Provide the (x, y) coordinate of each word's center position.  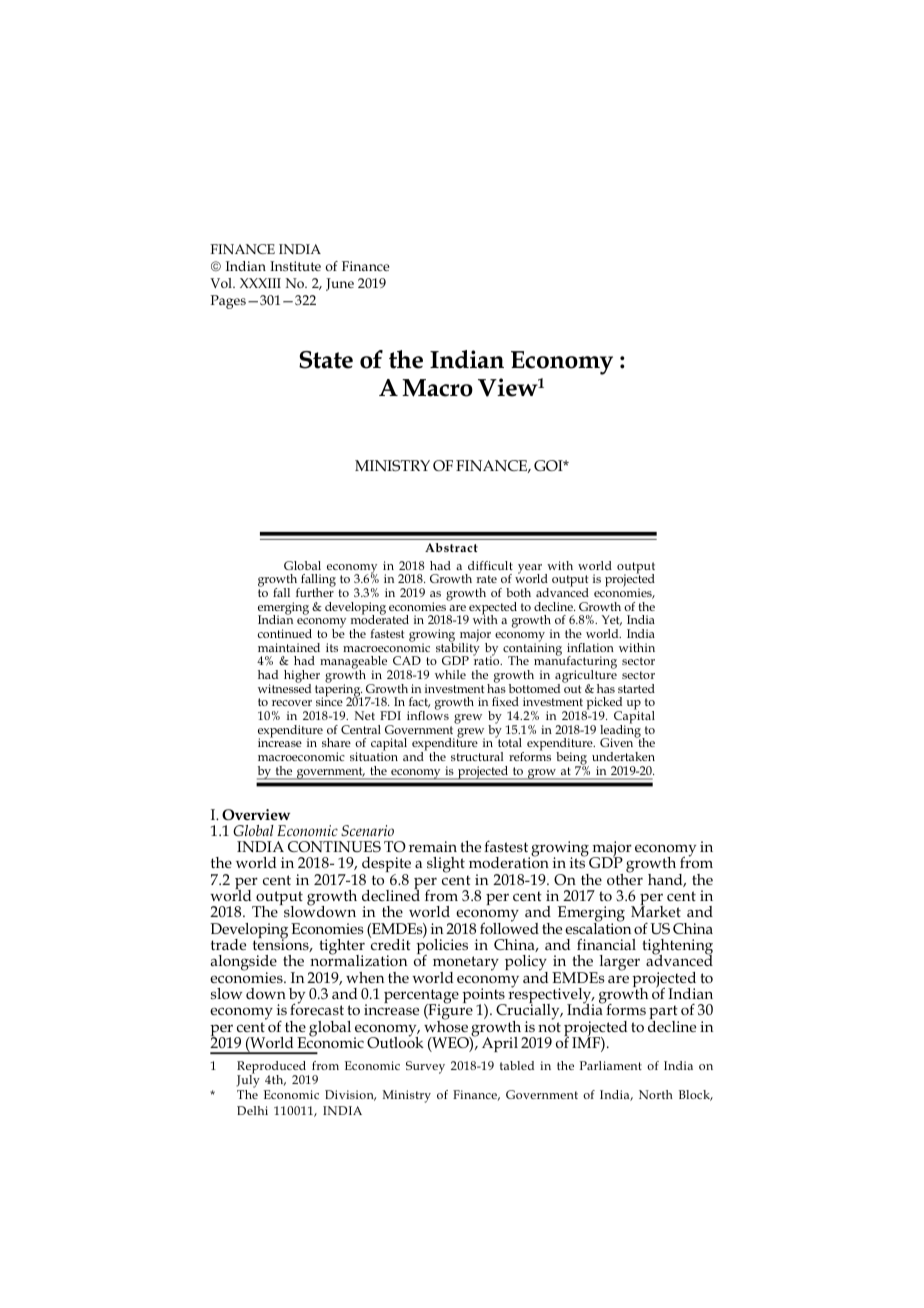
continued (285, 633)
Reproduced (273, 1068)
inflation (590, 647)
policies (442, 947)
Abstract (451, 547)
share (336, 742)
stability (458, 649)
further (315, 591)
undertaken (623, 756)
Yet (612, 620)
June (340, 284)
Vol (222, 283)
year (530, 570)
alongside (243, 964)
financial (606, 944)
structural (477, 756)
